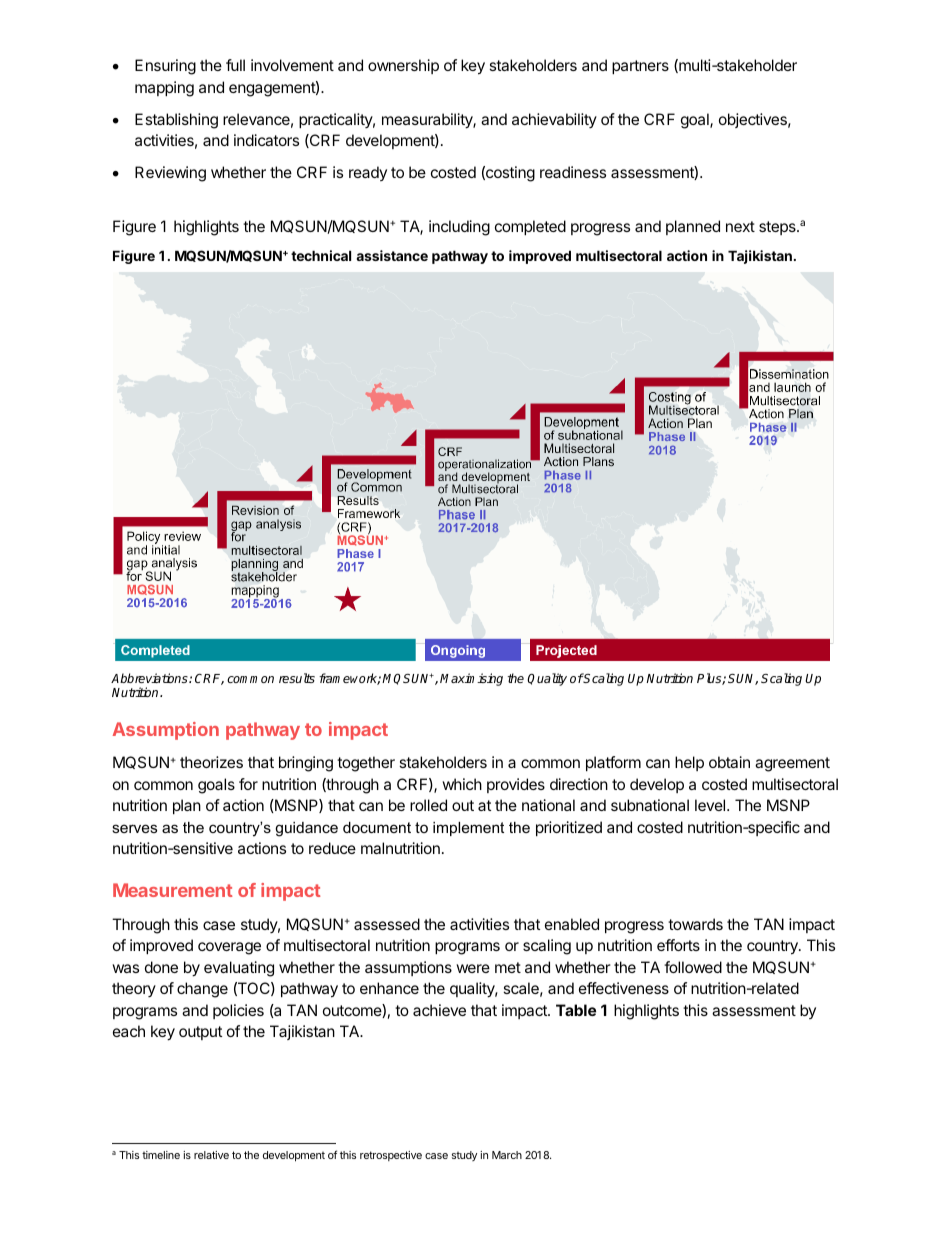 The width and height of the screenshot is (952, 1233). Describe the element at coordinates (507, 1155) in the screenshot. I see `March` at that location.
